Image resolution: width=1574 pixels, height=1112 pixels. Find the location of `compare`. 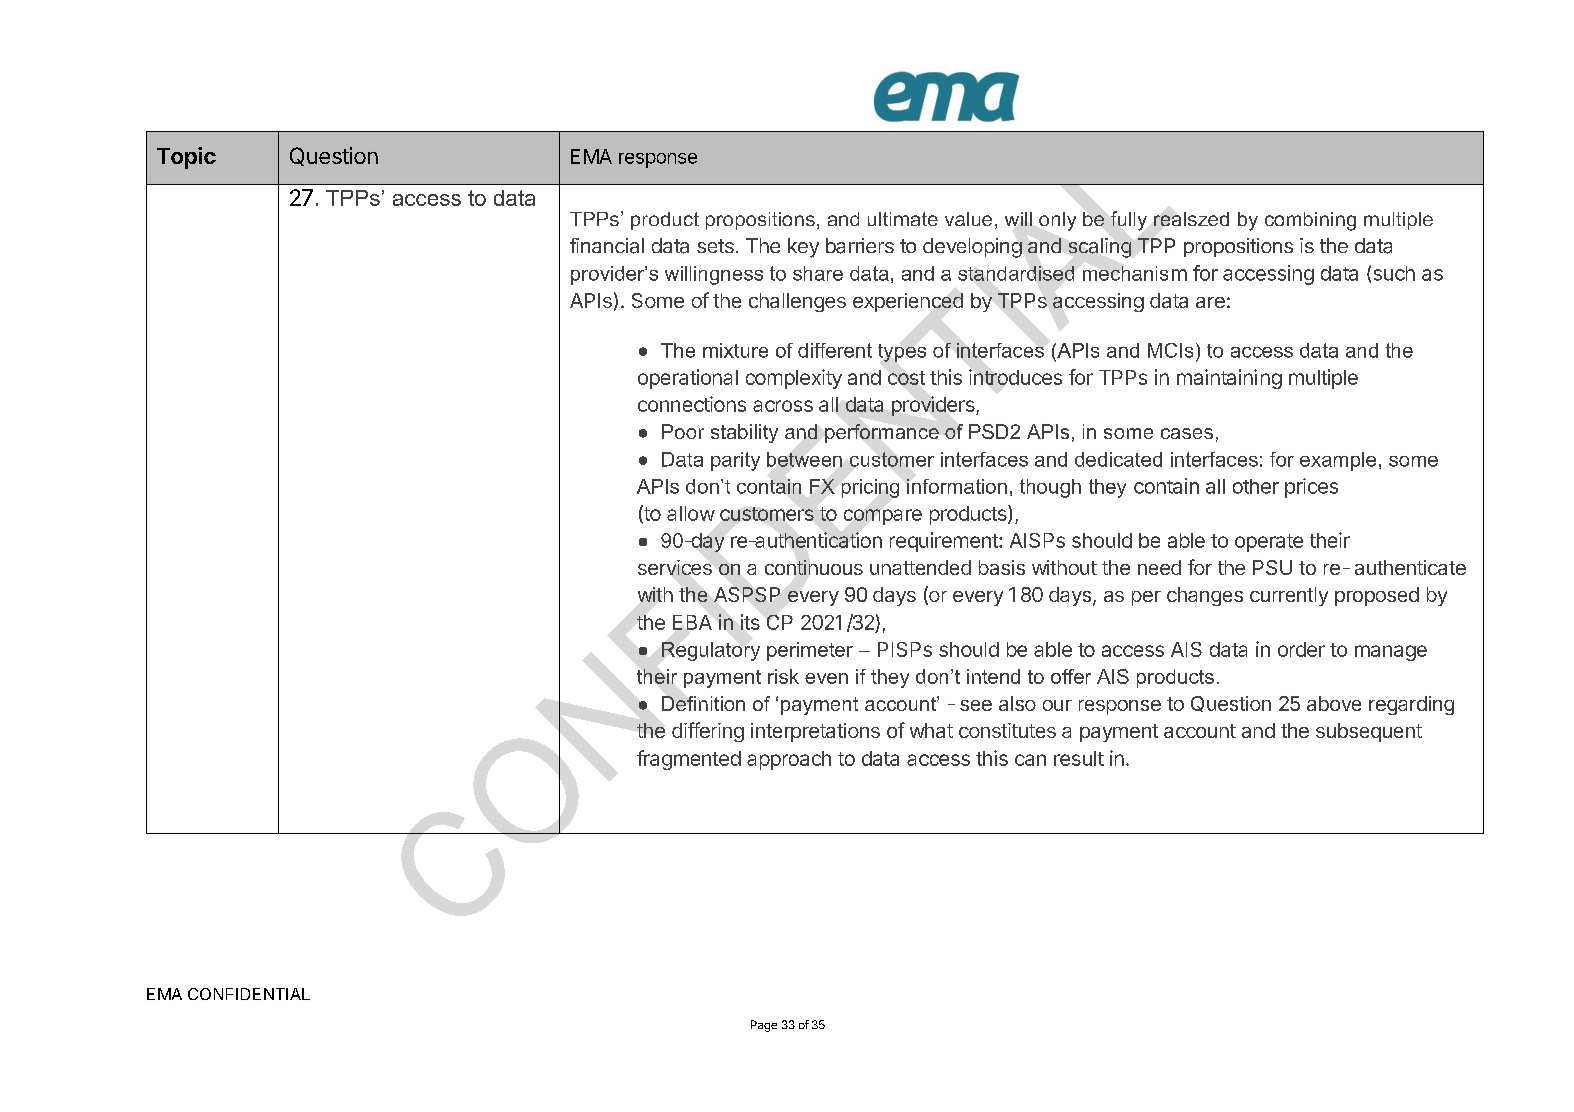

compare is located at coordinates (883, 517).
